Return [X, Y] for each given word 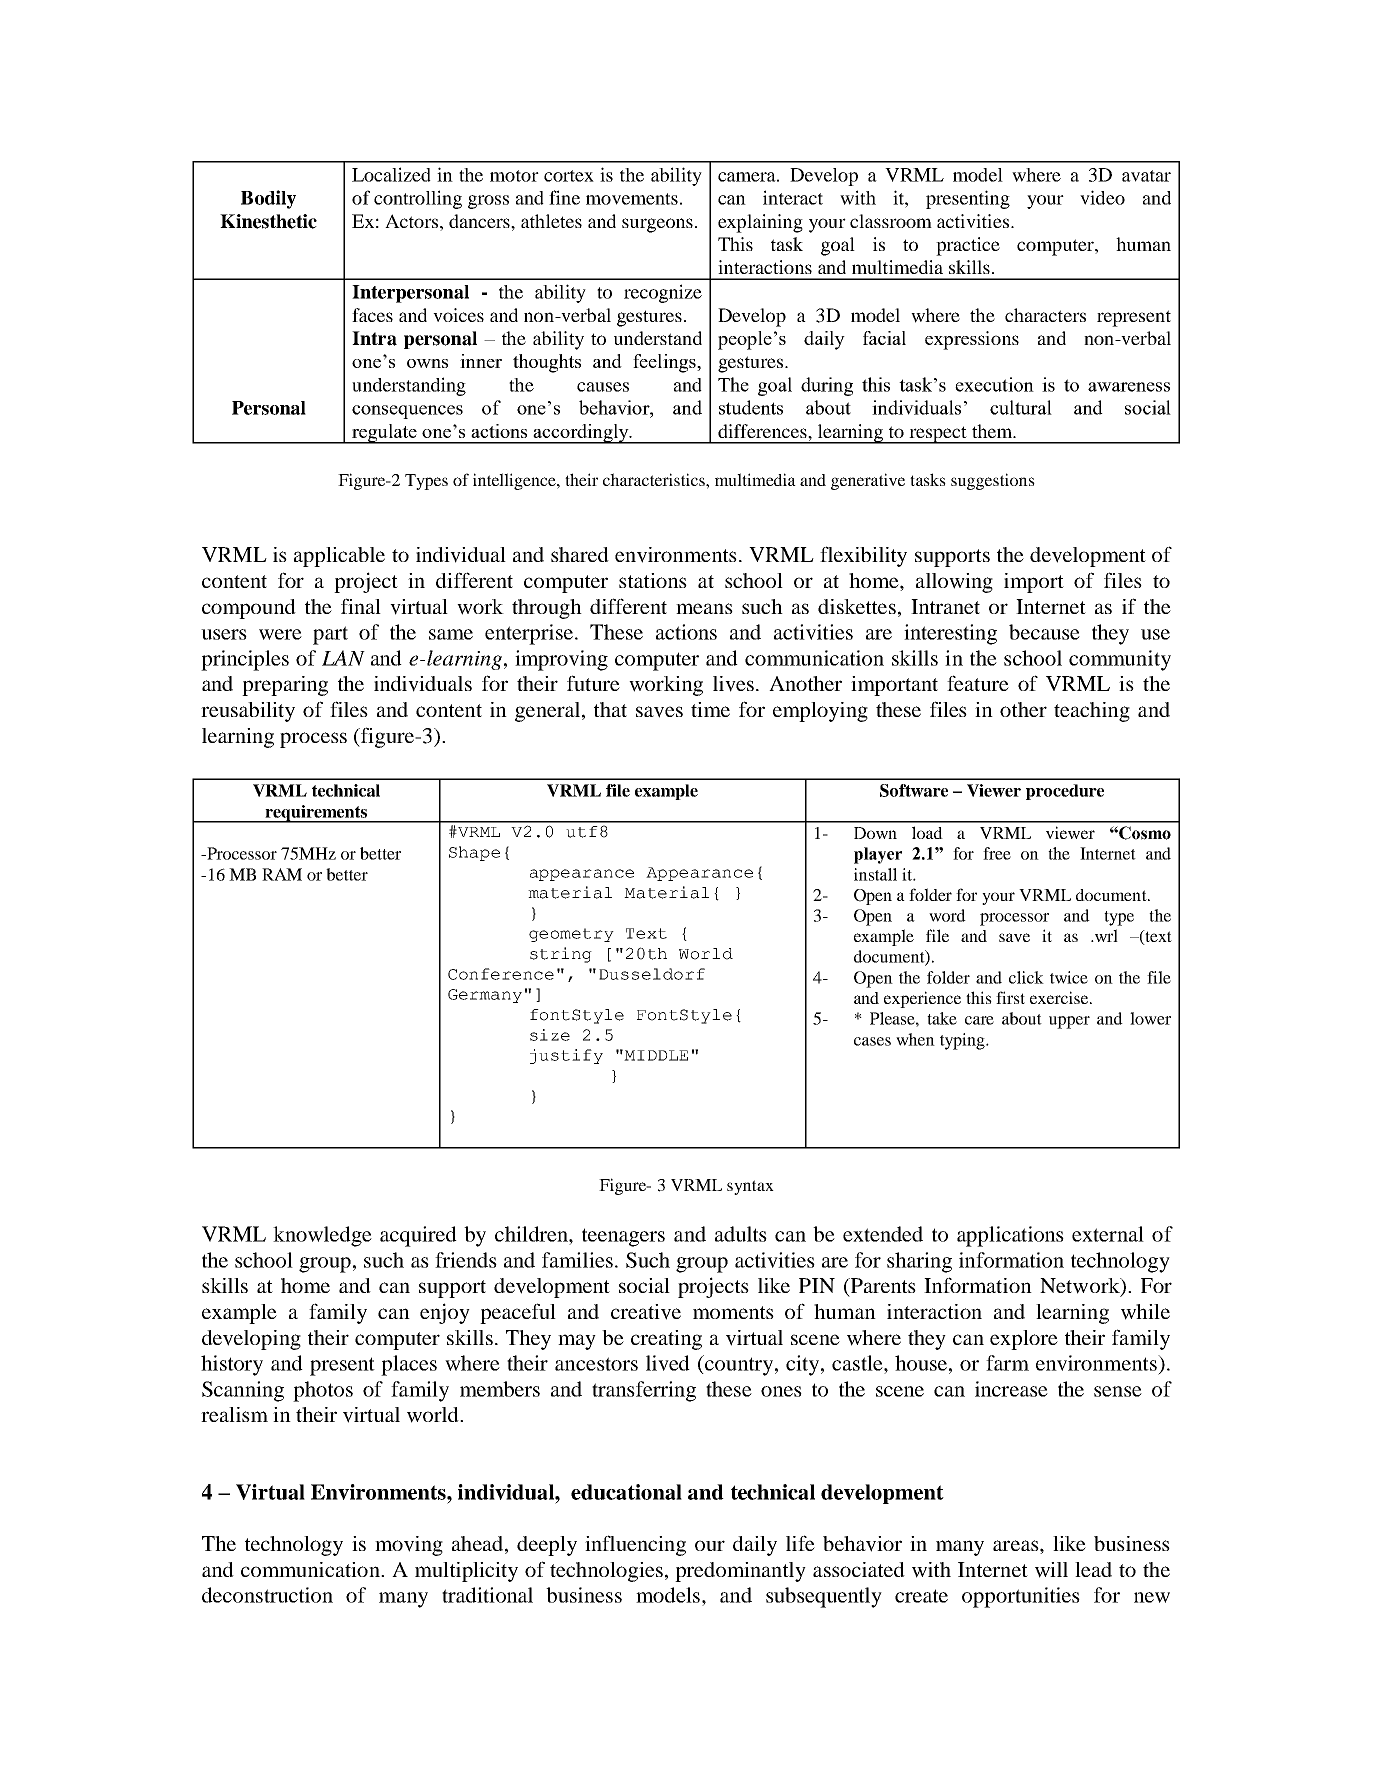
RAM [282, 874]
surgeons [657, 225]
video [1102, 197]
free [997, 853]
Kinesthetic [268, 221]
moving [409, 1546]
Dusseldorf [652, 974]
